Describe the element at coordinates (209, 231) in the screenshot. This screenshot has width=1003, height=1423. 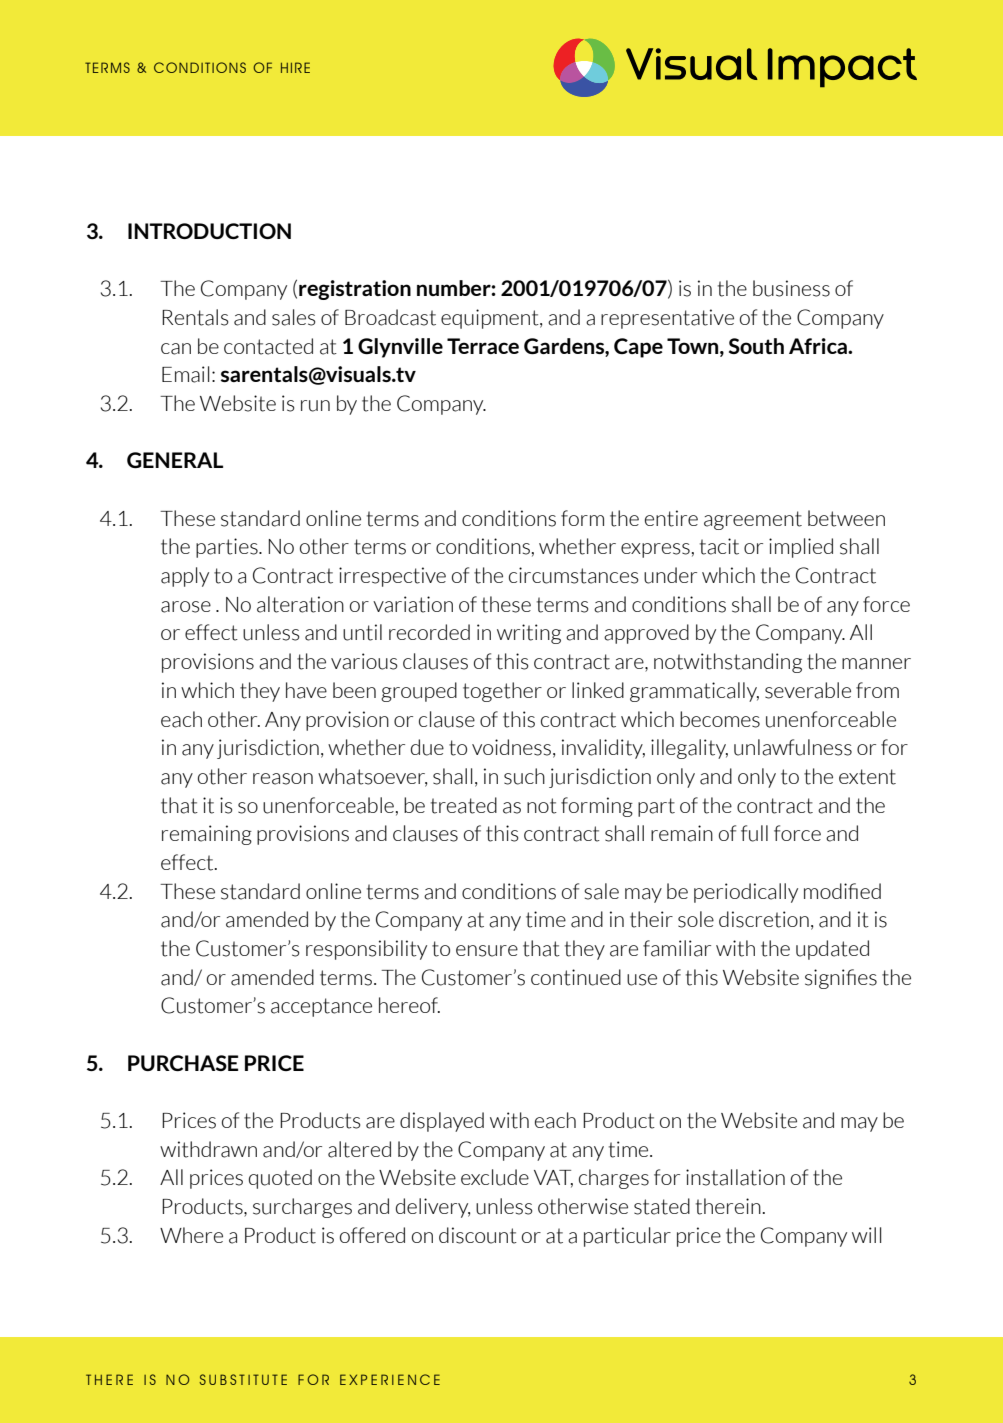
I see `INTRODUCTION` at that location.
